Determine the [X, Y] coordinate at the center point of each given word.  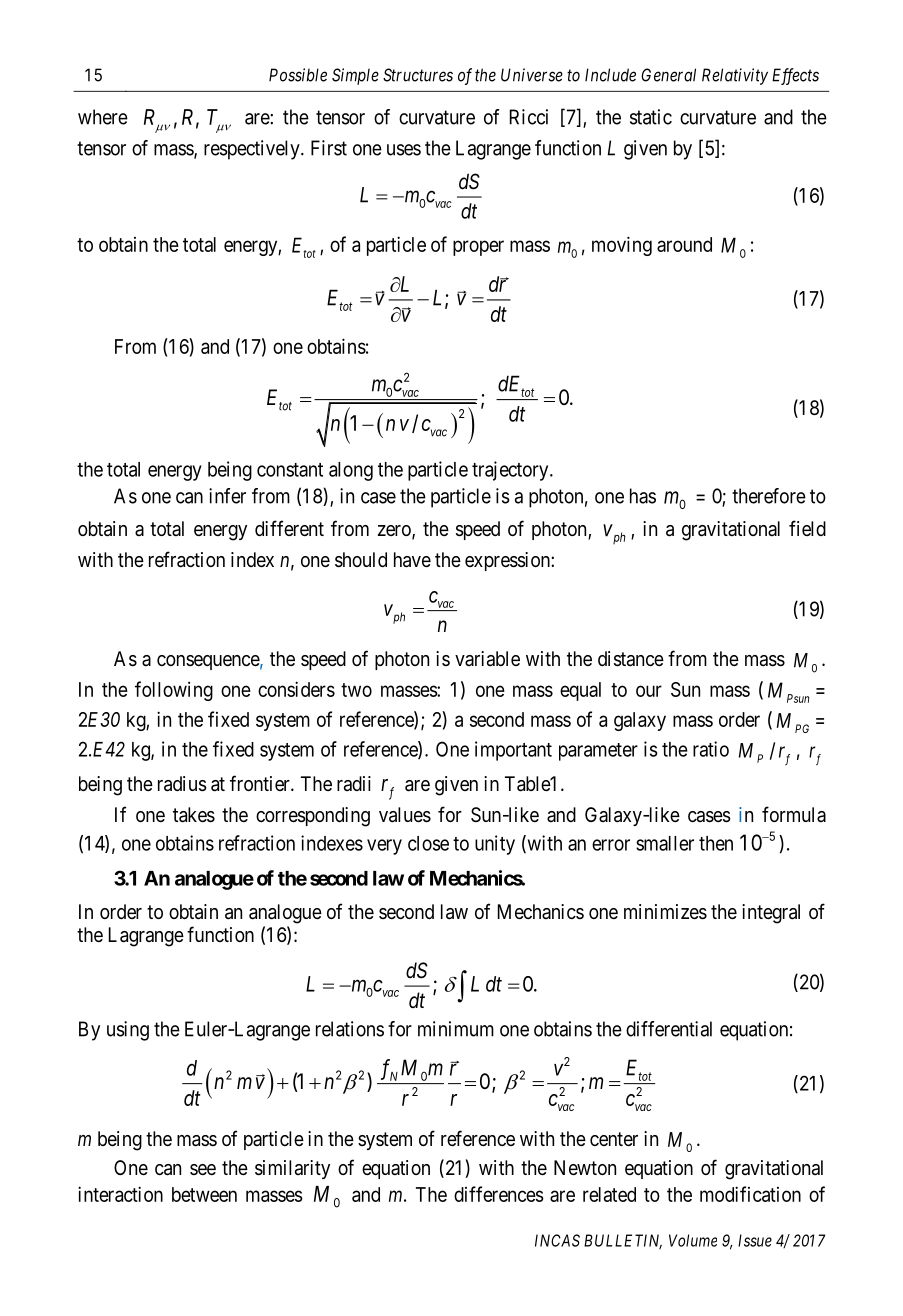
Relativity [735, 76]
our [649, 691]
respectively [253, 150]
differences [499, 1194]
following [174, 691]
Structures [418, 75]
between [204, 1194]
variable [487, 659]
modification [750, 1194]
